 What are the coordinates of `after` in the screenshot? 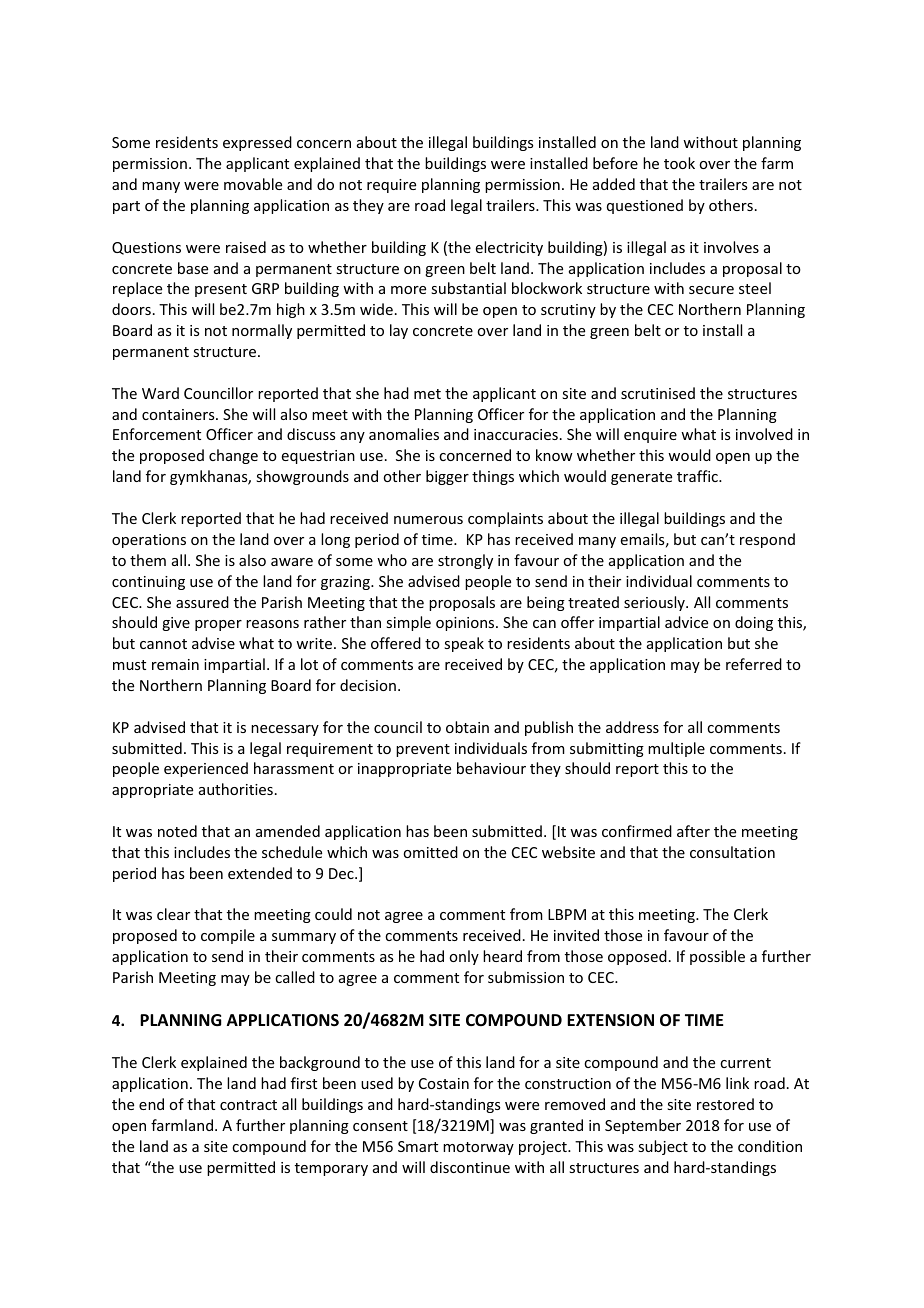 It's located at (693, 831).
